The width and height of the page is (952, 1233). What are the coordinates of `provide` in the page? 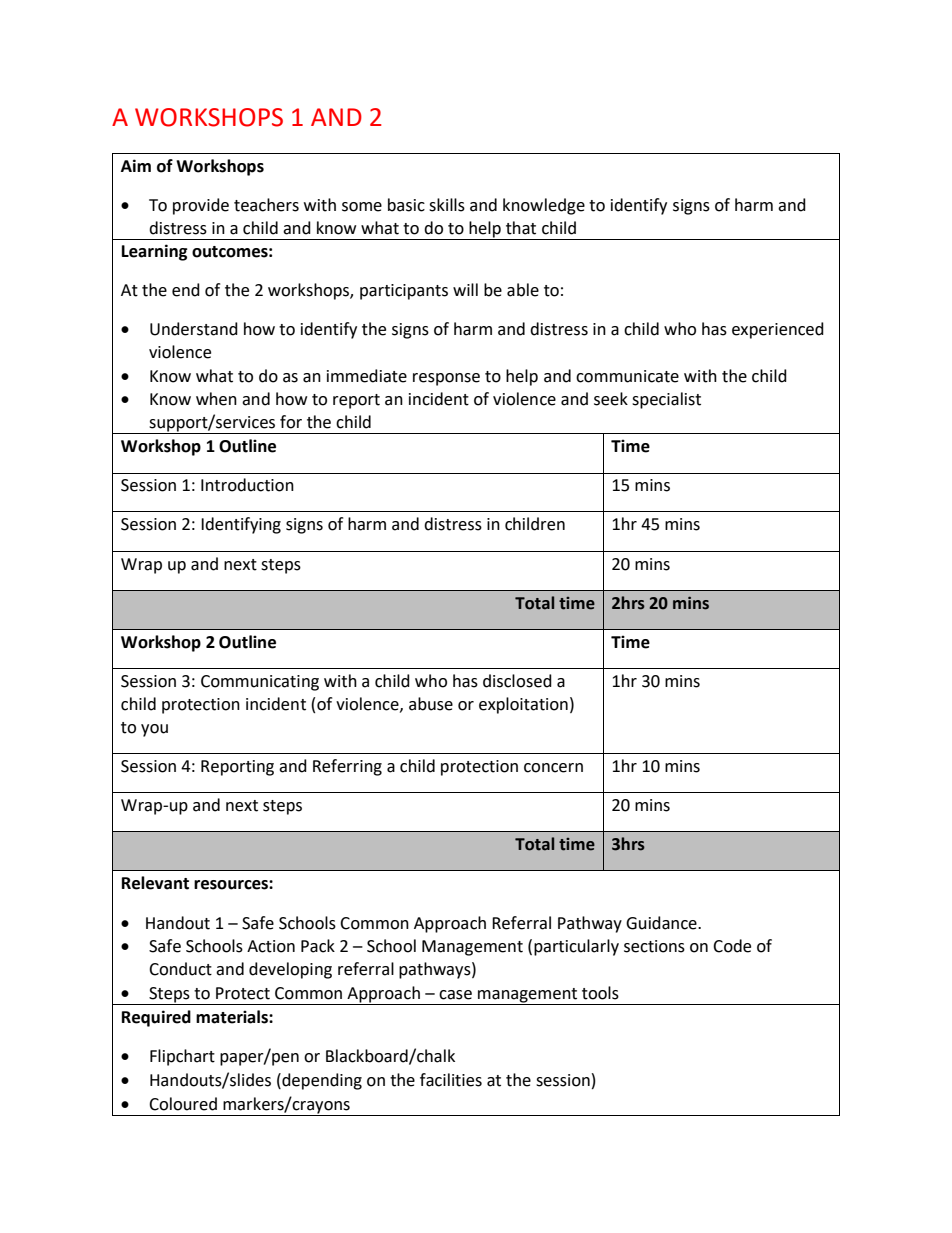 It's located at (201, 206).
